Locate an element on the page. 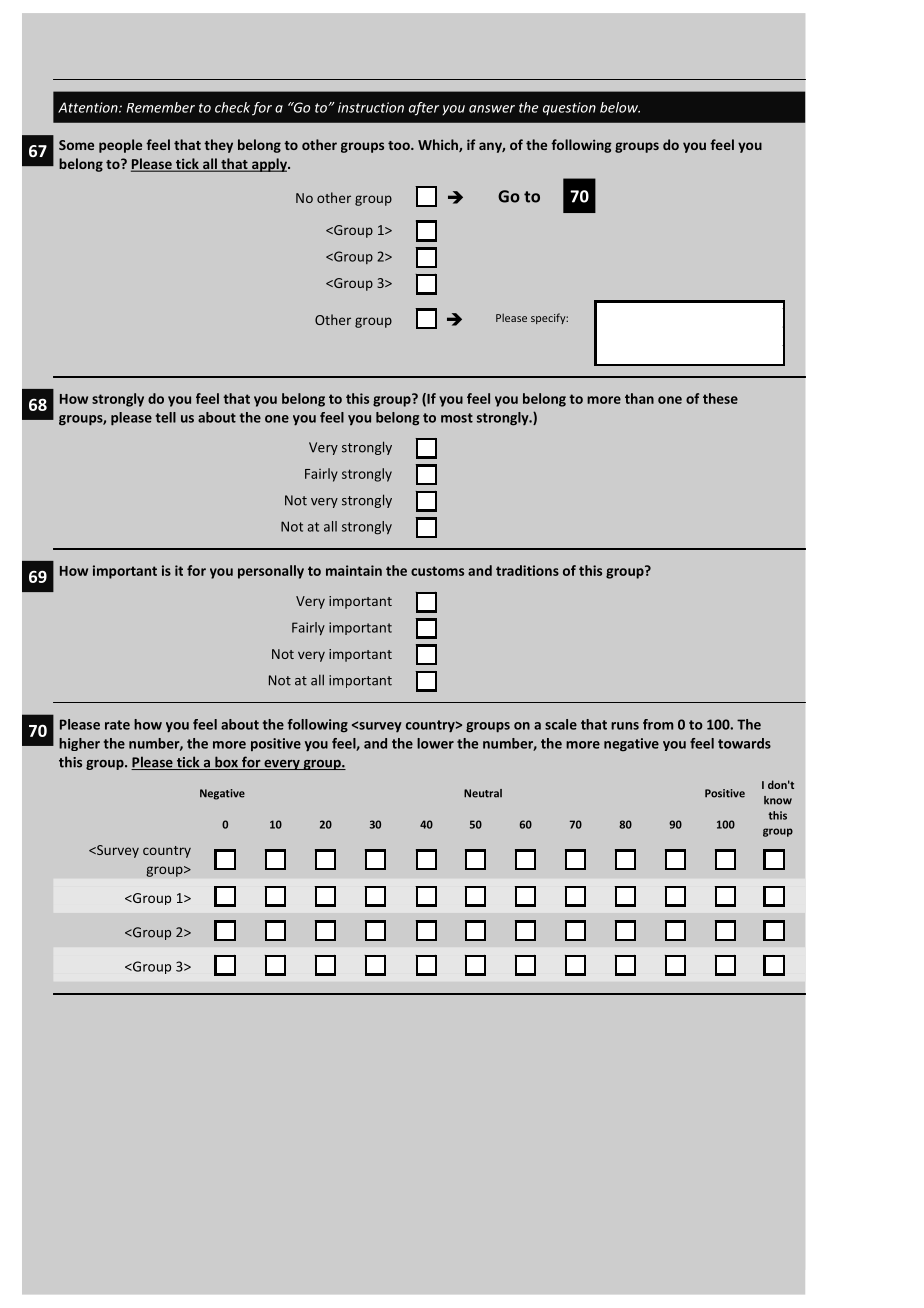  Remember is located at coordinates (161, 107).
